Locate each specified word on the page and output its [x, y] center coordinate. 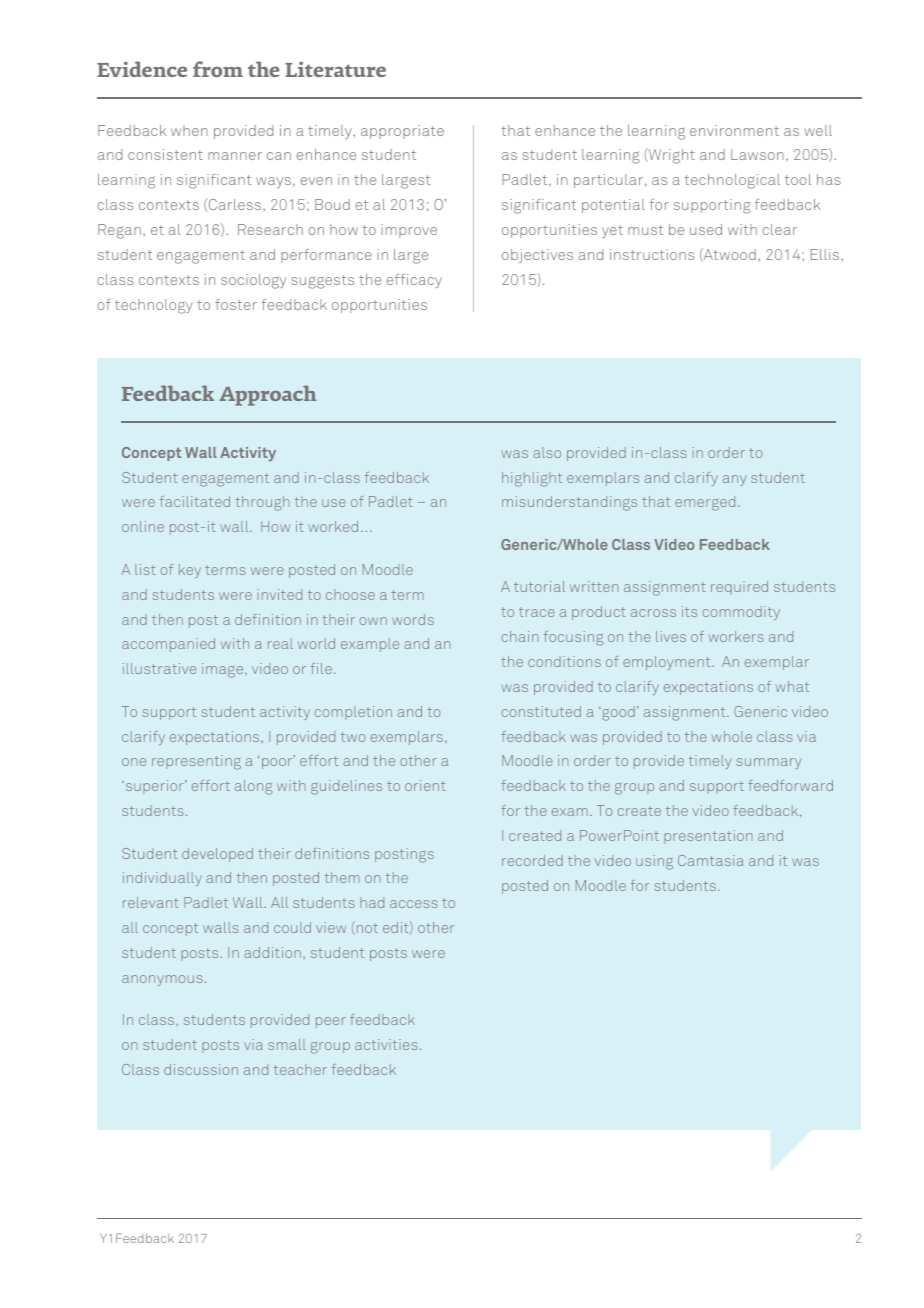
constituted [541, 711]
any [735, 480]
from [218, 69]
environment [734, 130]
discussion [201, 1069]
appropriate [402, 132]
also [547, 452]
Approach [268, 395]
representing [196, 762]
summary [769, 763]
